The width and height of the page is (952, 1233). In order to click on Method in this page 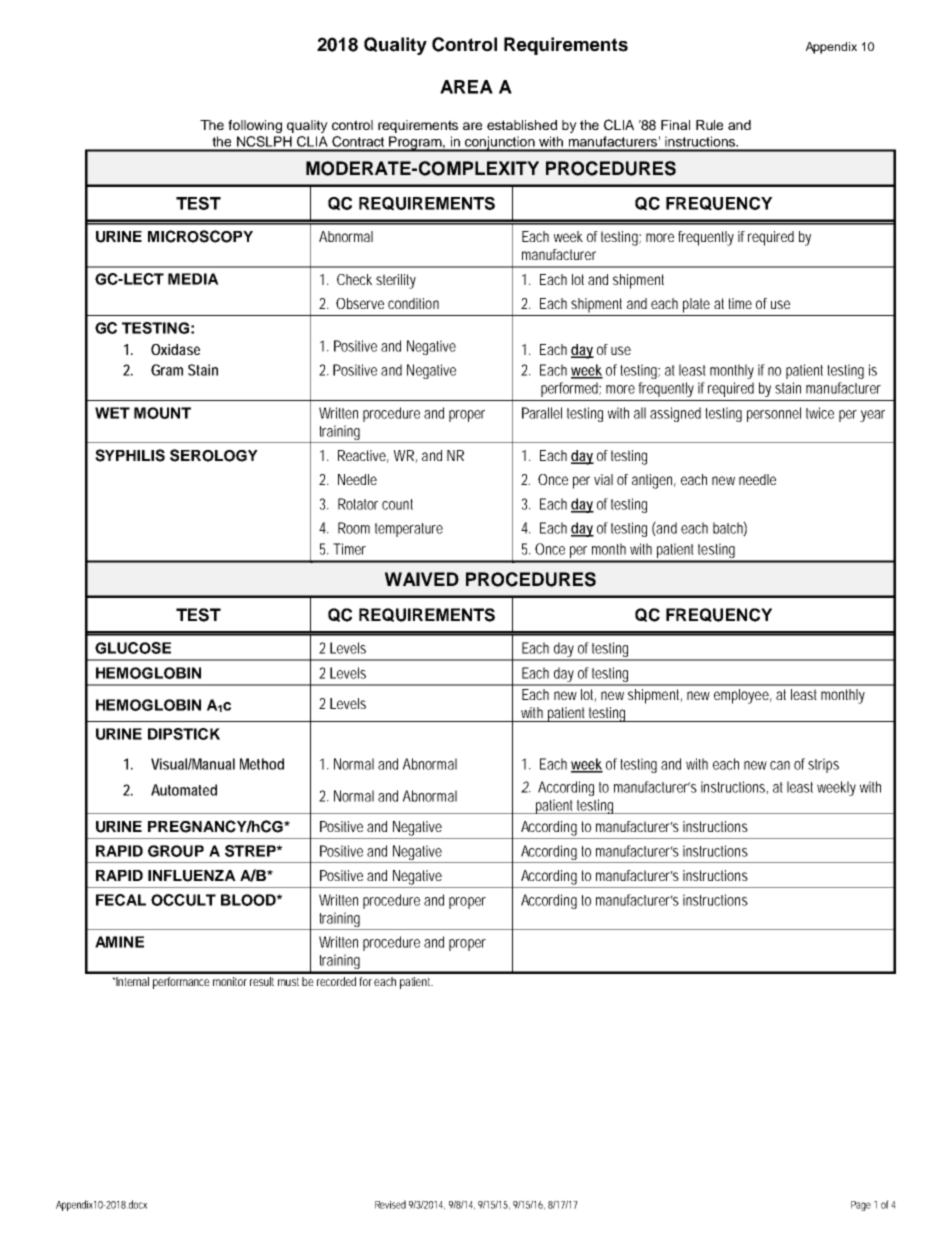, I will do `click(262, 764)`.
